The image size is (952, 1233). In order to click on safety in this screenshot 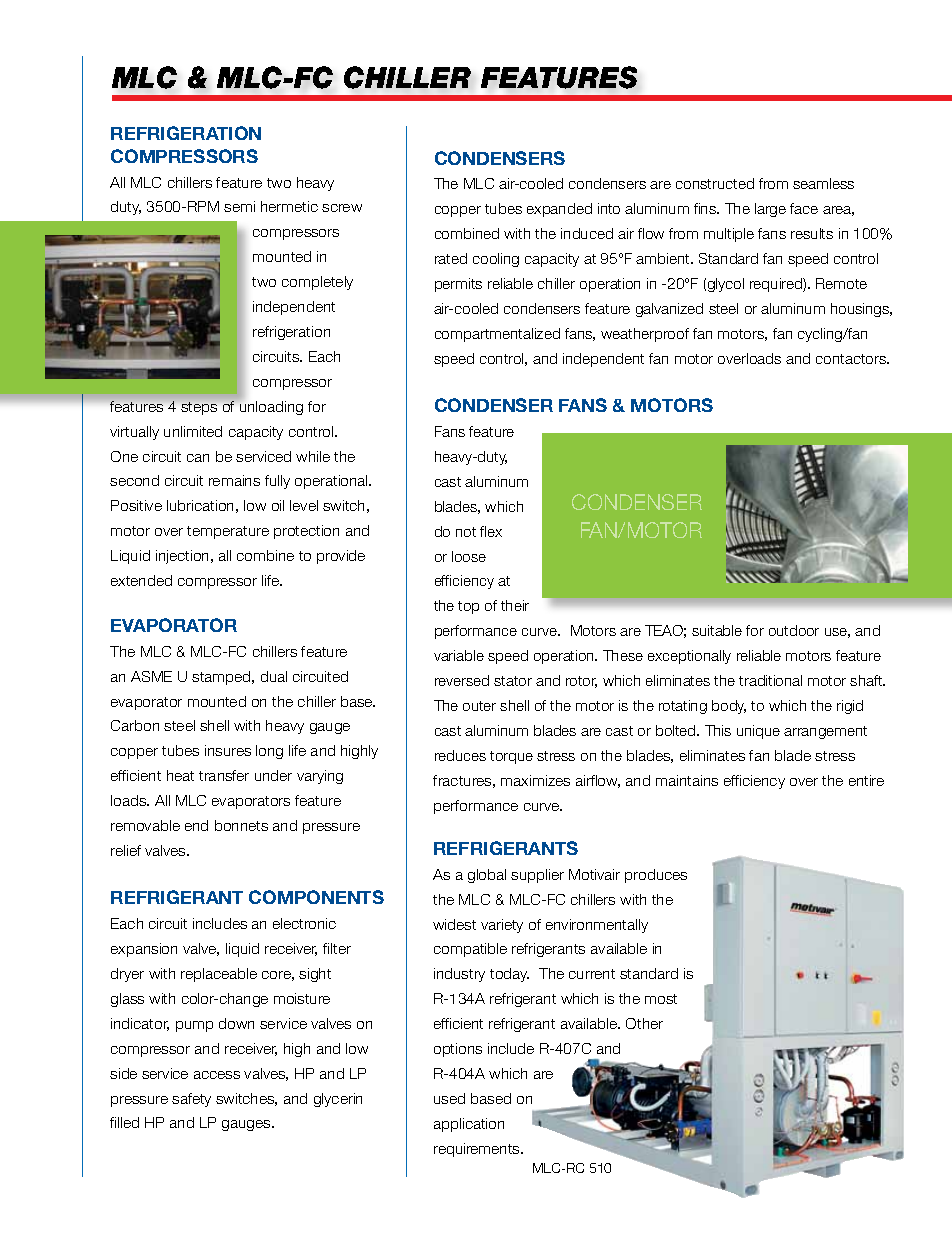, I will do `click(191, 1100)`.
